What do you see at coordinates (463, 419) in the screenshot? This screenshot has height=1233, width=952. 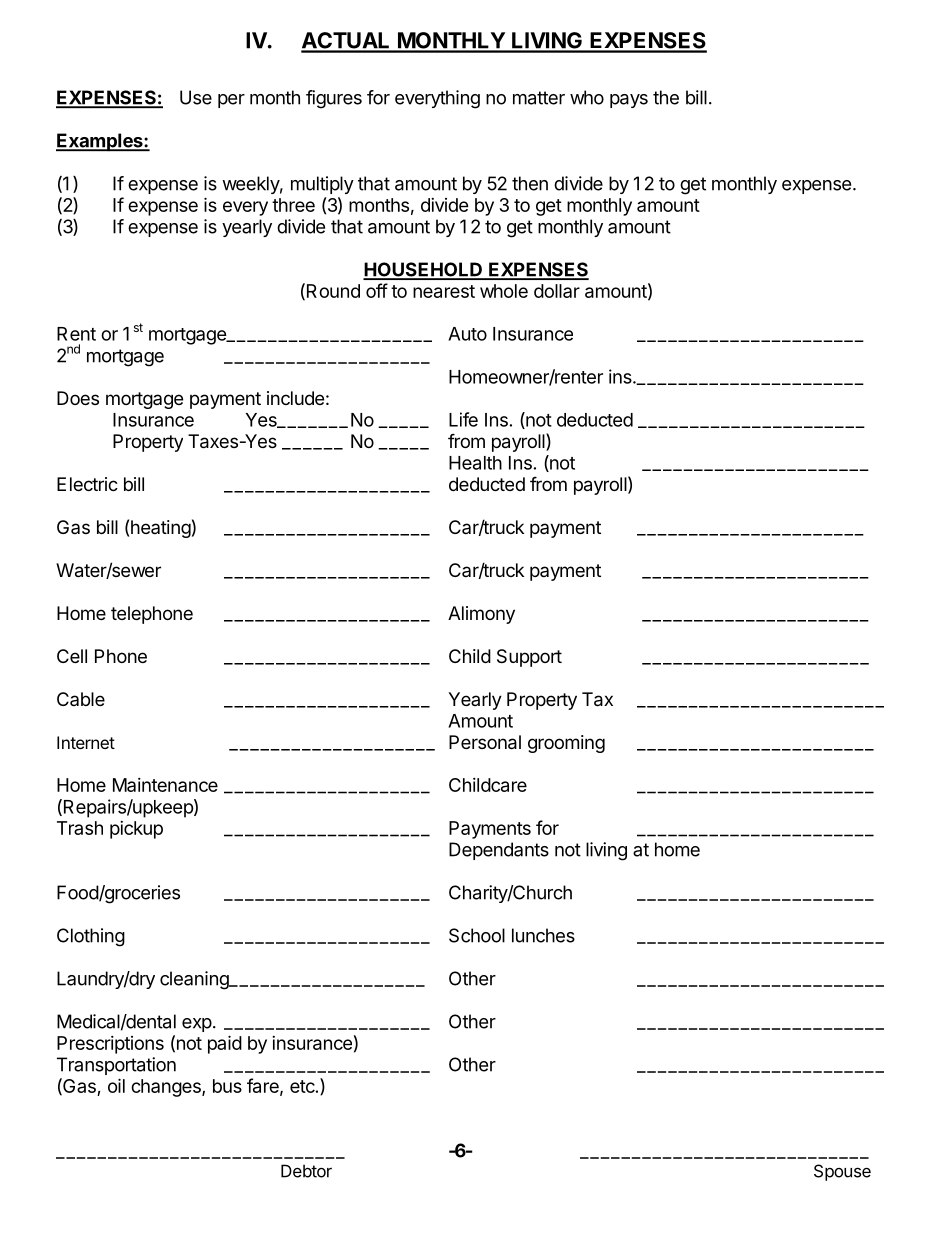 I see `Life` at bounding box center [463, 419].
